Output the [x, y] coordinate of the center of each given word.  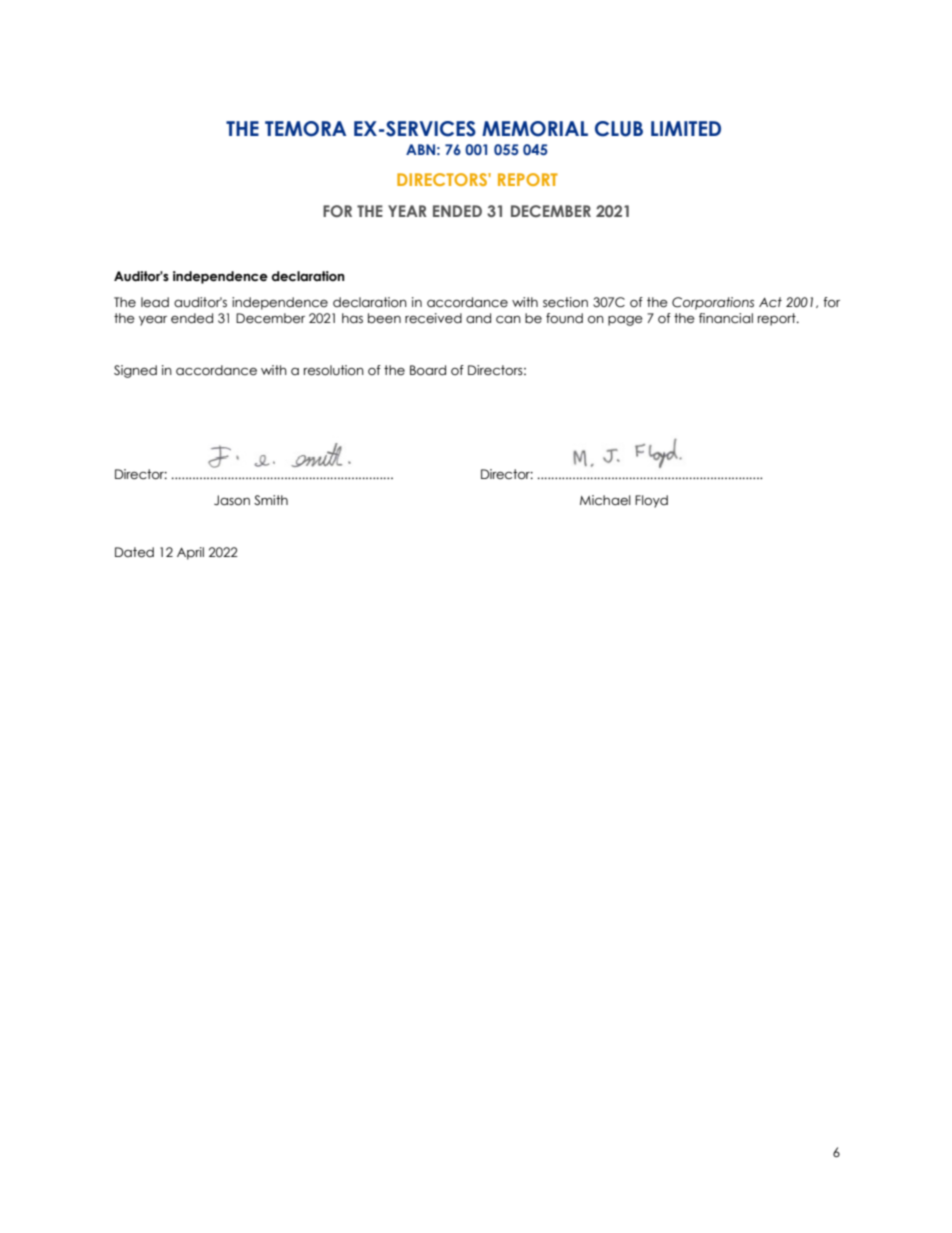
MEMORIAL [535, 129]
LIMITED [686, 128]
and [478, 318]
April [190, 553]
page [625, 321]
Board [428, 370]
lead [155, 302]
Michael [605, 500]
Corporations [713, 303]
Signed [135, 371]
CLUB [619, 129]
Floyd [651, 501]
